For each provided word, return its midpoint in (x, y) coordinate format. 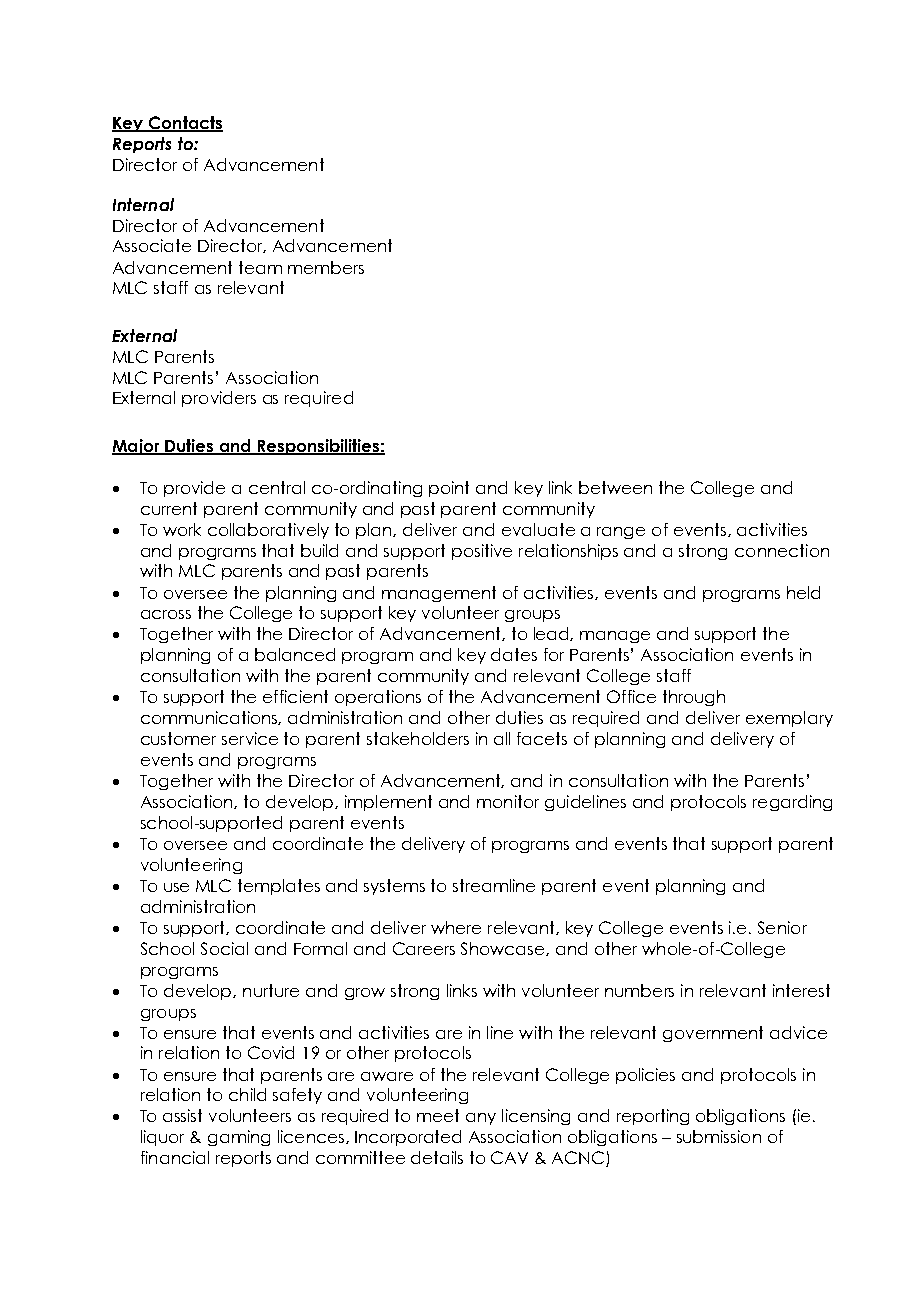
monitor (508, 801)
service (250, 738)
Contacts (184, 124)
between (615, 487)
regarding (792, 803)
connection (782, 550)
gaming (239, 1138)
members (326, 267)
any (481, 1119)
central (277, 487)
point (449, 489)
